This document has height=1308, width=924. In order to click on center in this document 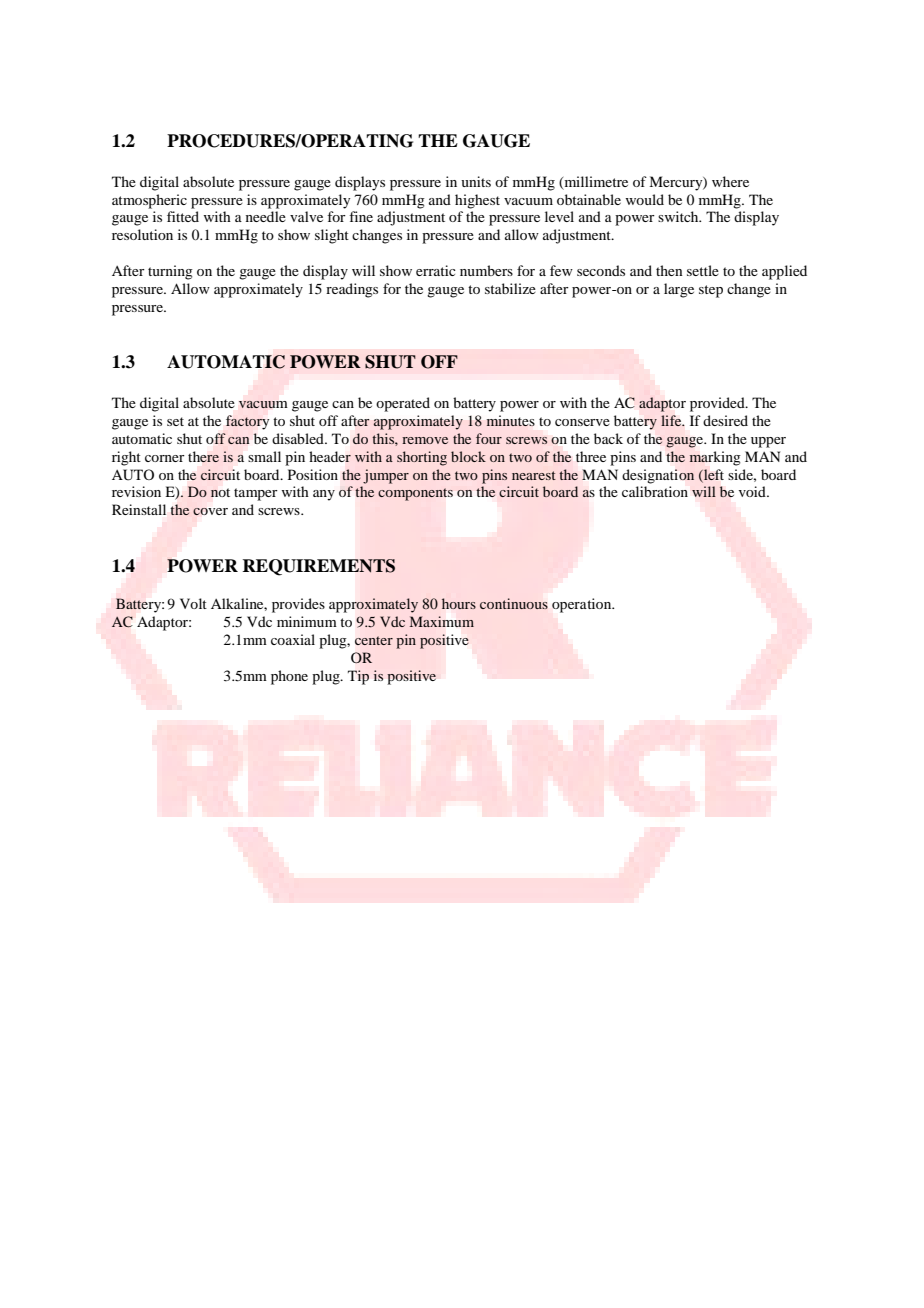, I will do `click(374, 640)`.
